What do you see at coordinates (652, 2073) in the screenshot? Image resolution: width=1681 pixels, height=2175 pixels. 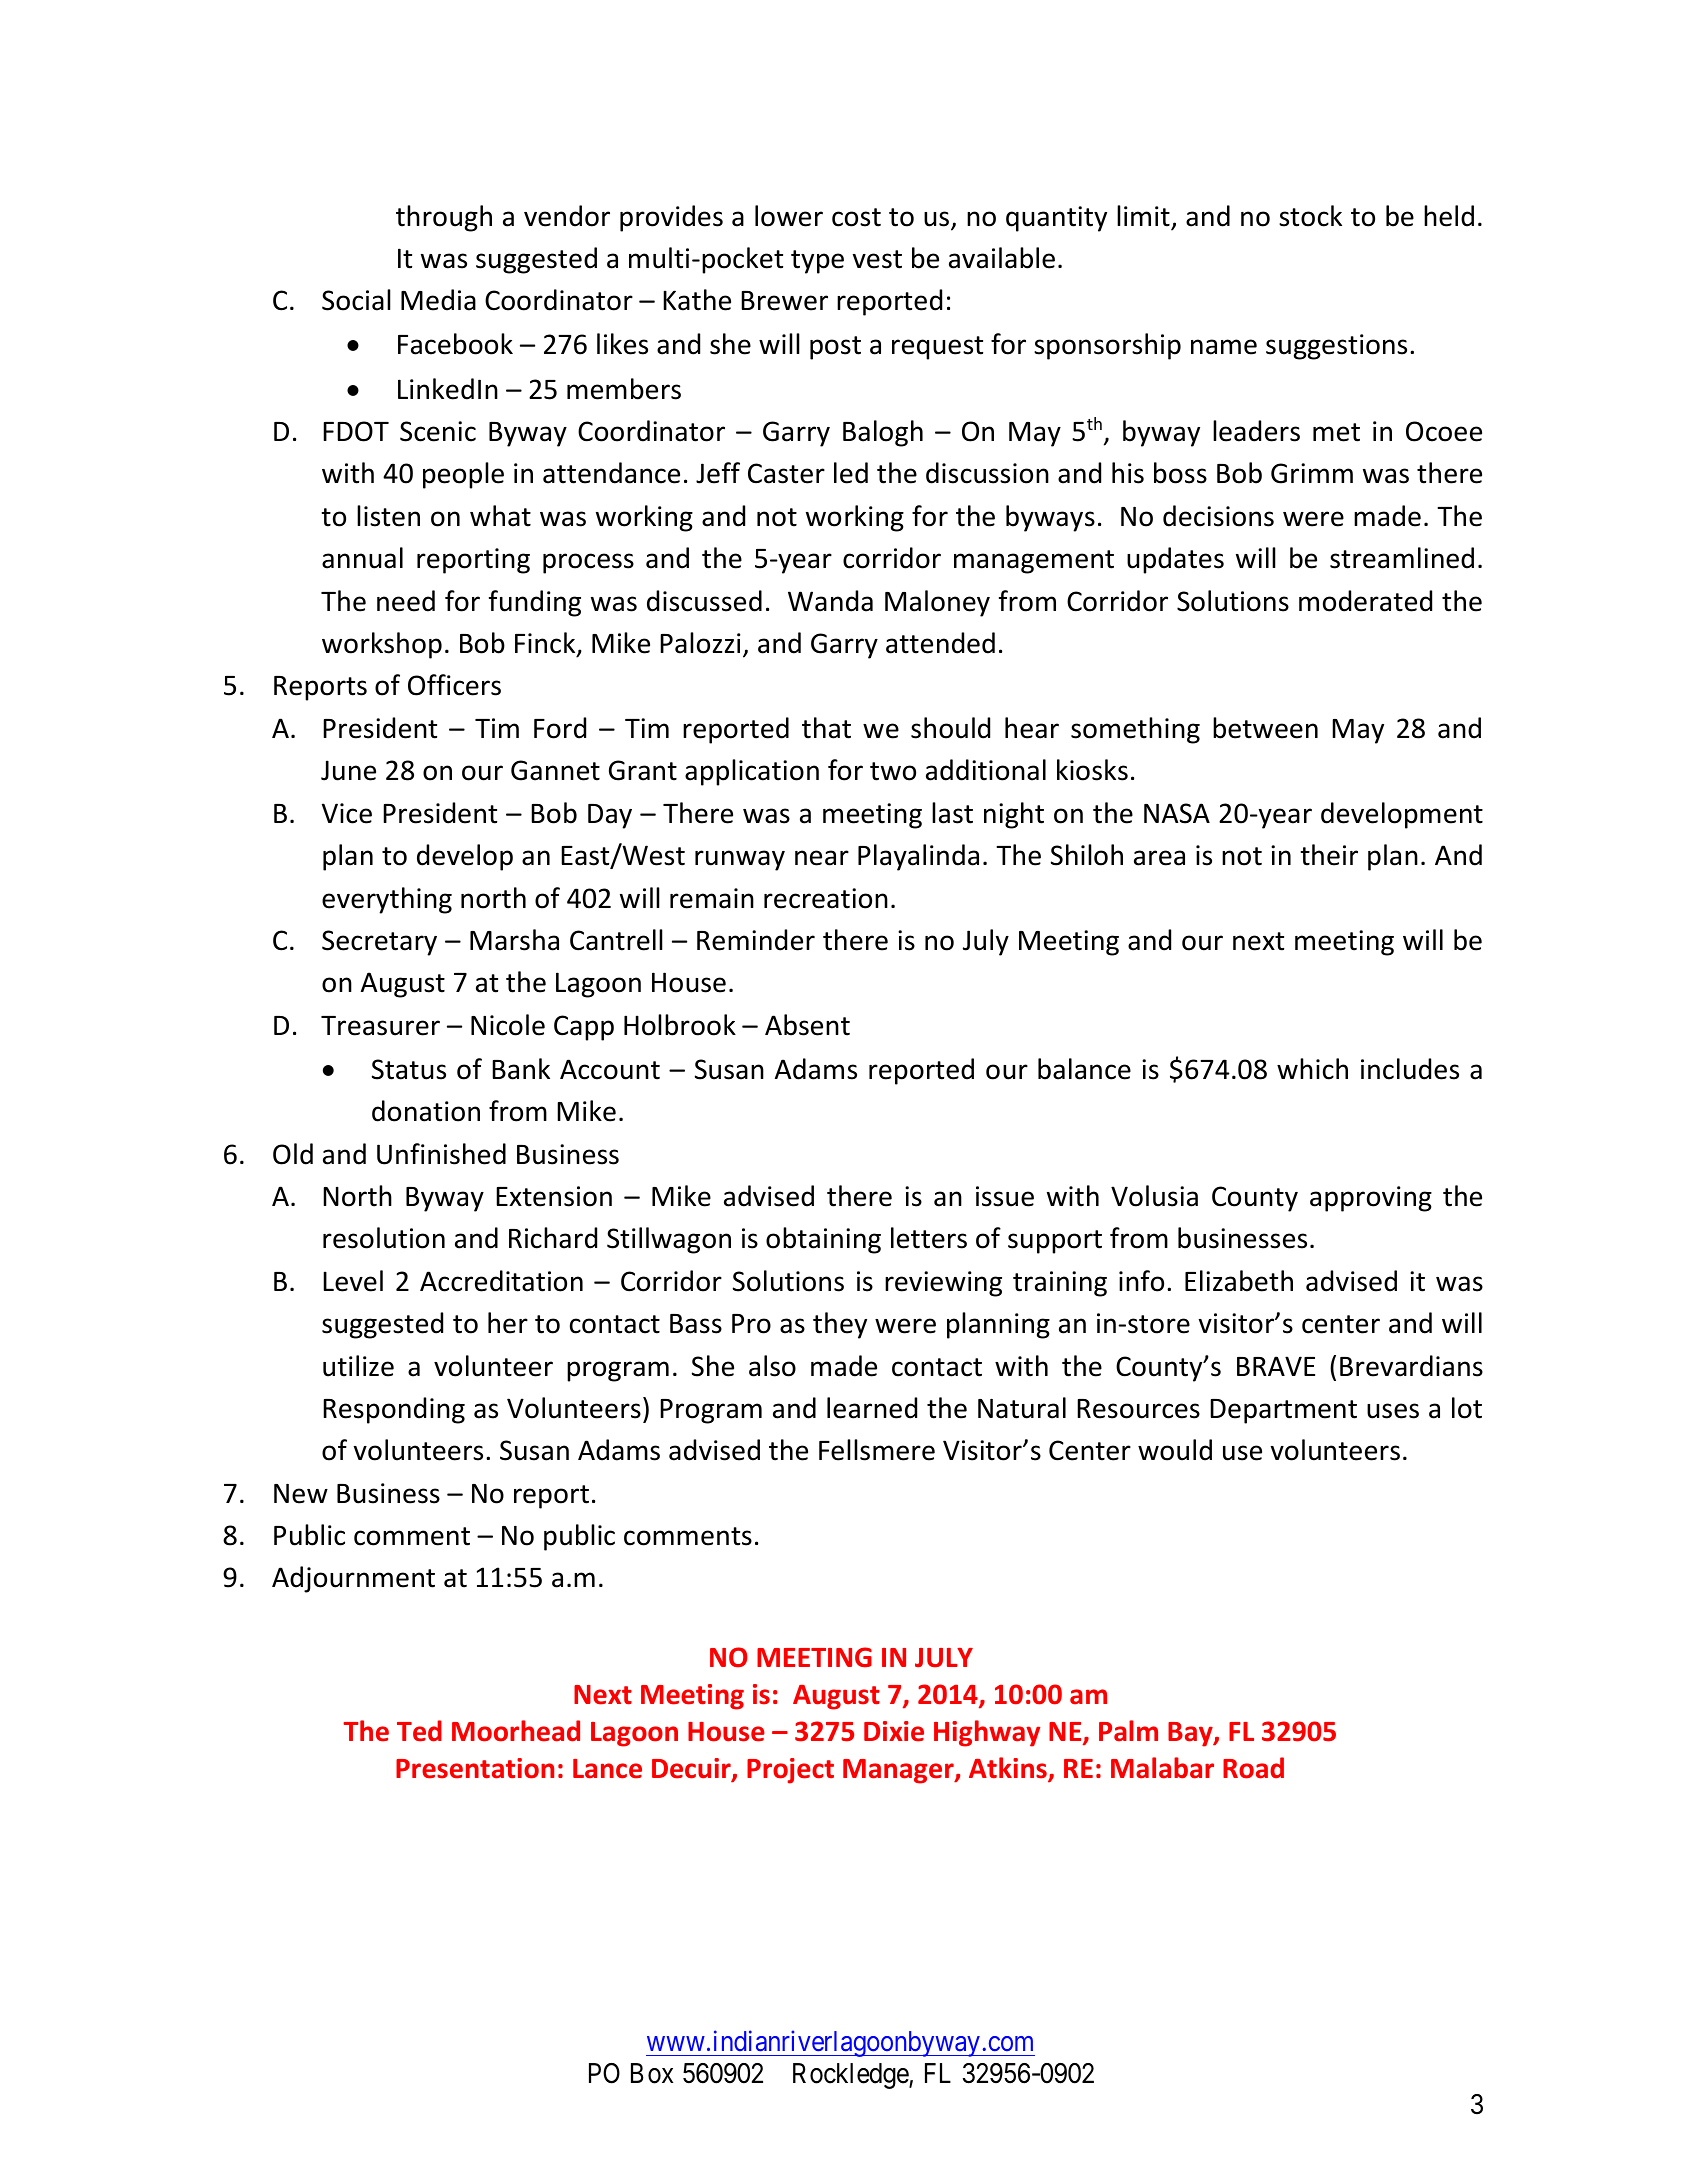 I see `Box` at bounding box center [652, 2073].
